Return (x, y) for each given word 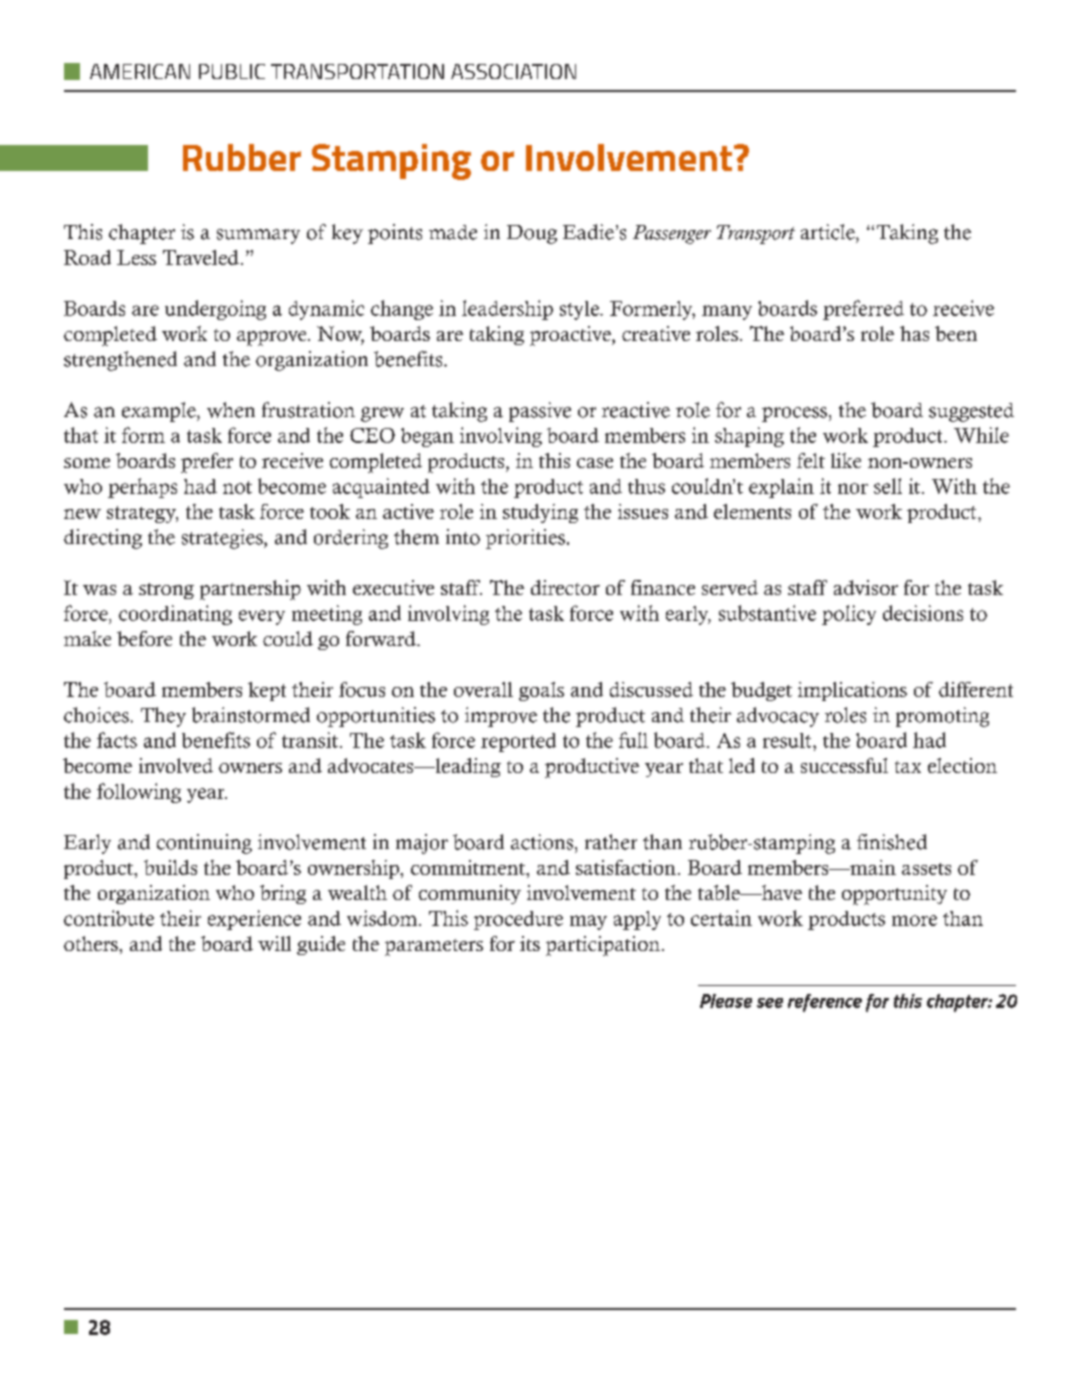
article (829, 232)
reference (825, 1003)
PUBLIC (232, 71)
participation (603, 946)
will (274, 943)
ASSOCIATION (513, 71)
